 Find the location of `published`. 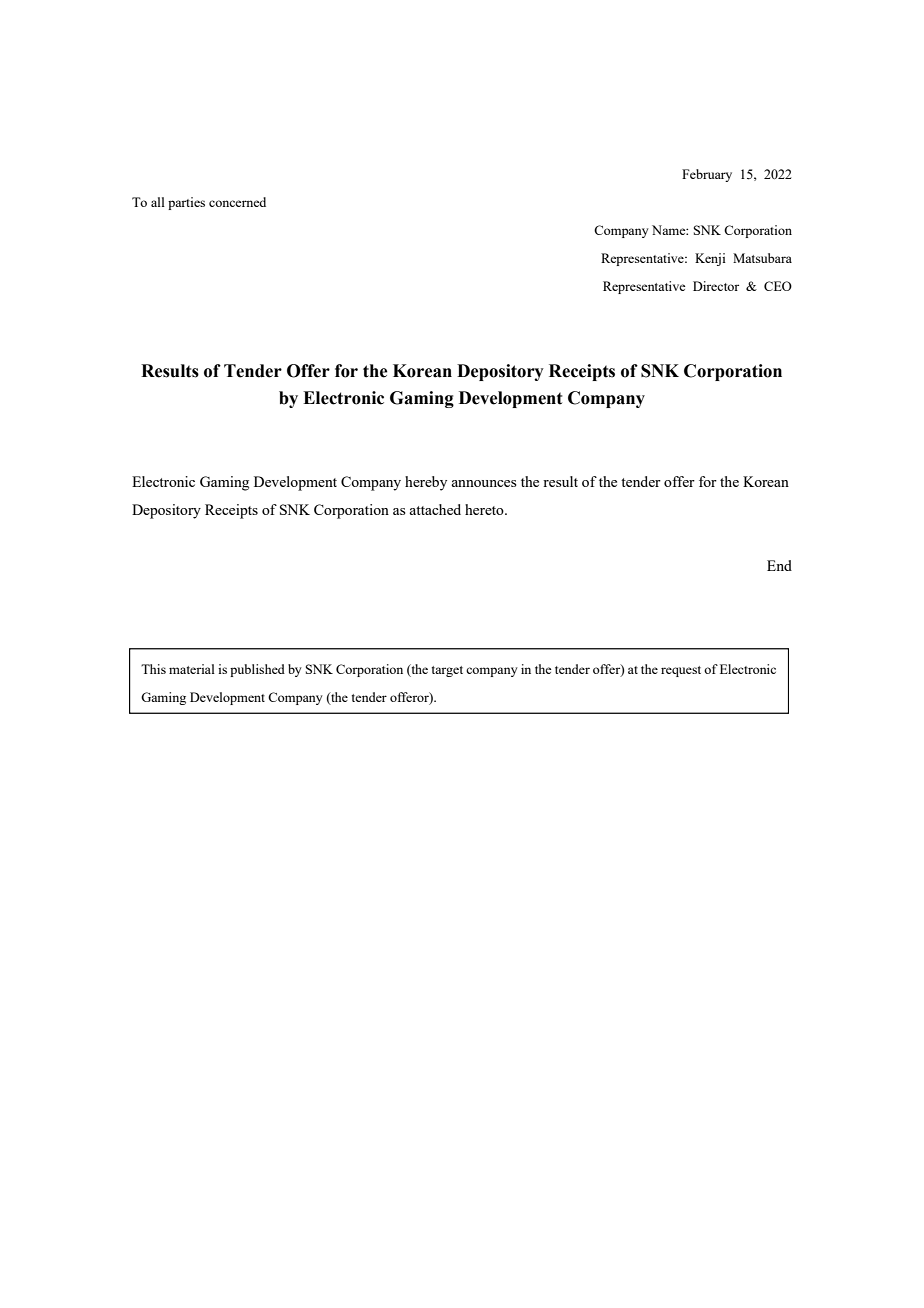

published is located at coordinates (257, 670).
